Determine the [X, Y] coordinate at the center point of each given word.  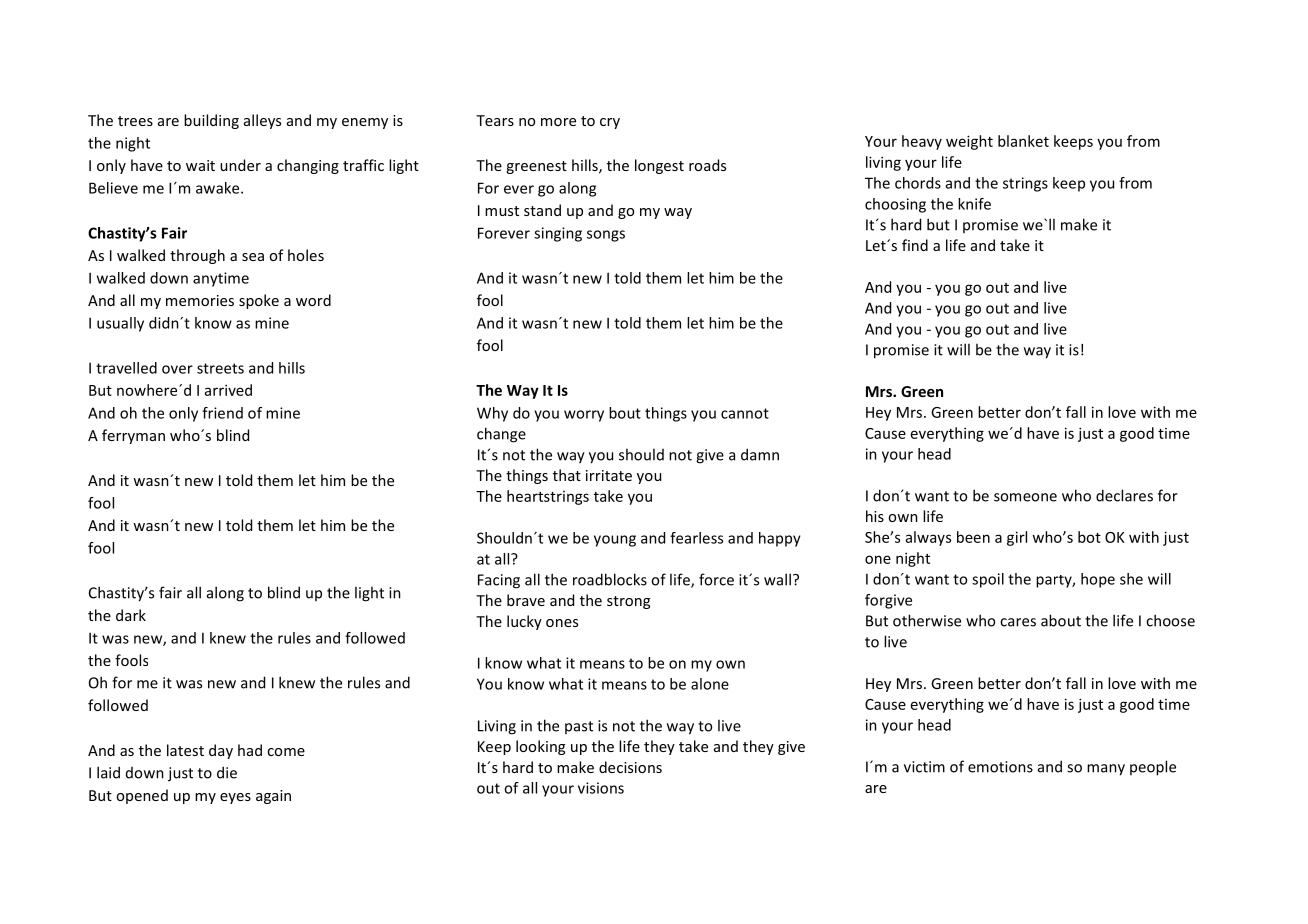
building [211, 121]
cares [1018, 622]
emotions [1000, 767]
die [227, 772]
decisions [630, 767]
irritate [609, 475]
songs [606, 236]
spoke [259, 301]
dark [131, 615]
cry [610, 123]
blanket [1023, 141]
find [915, 245]
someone [1025, 497]
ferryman [133, 436]
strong [628, 602]
